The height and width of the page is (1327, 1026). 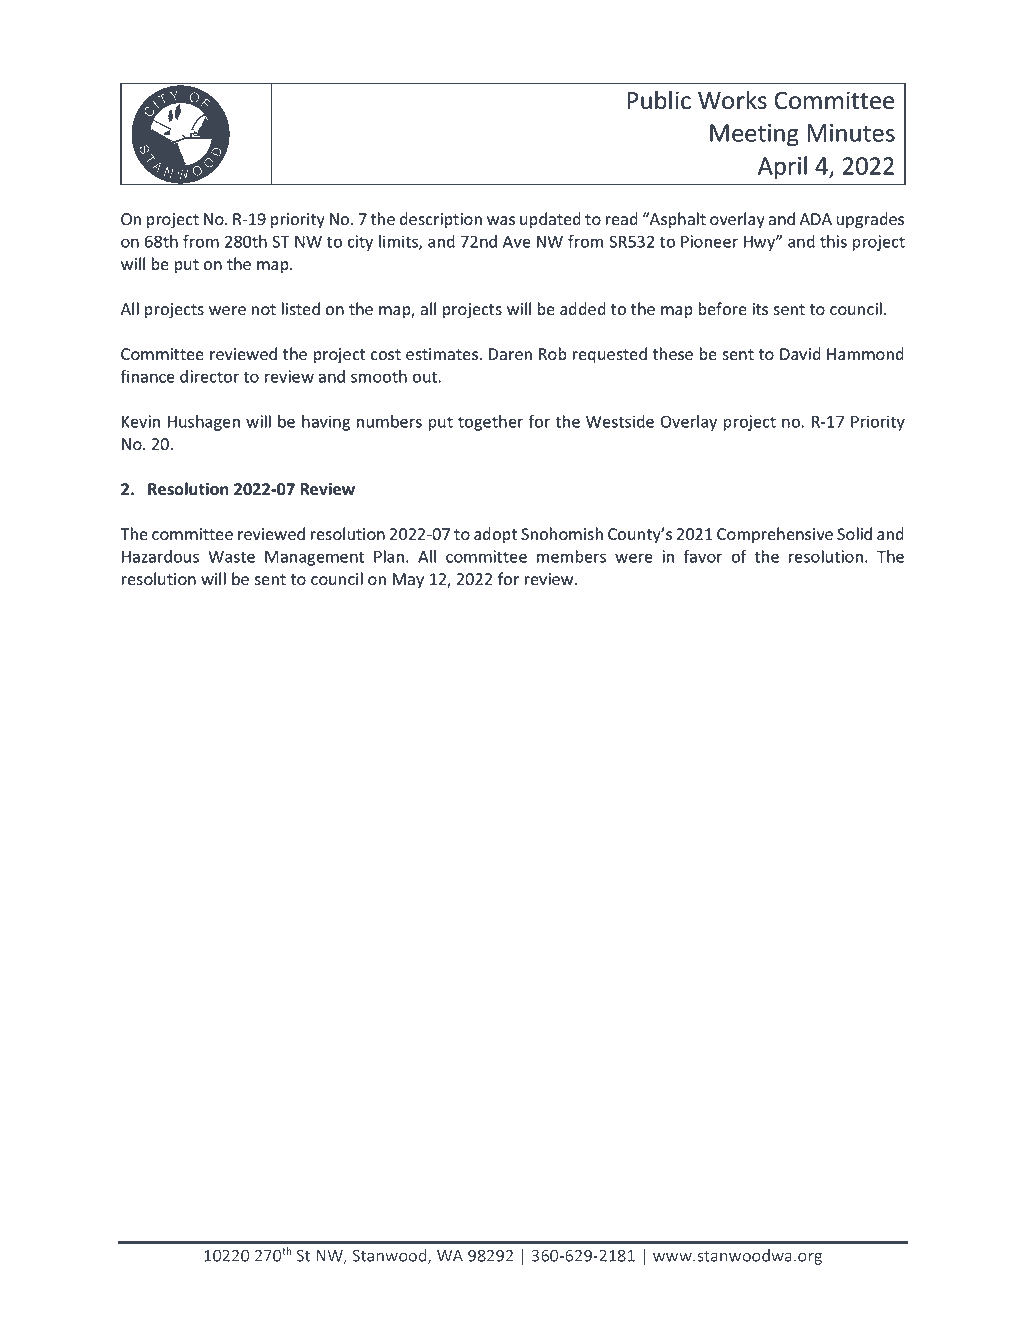 I want to click on David, so click(x=800, y=353).
